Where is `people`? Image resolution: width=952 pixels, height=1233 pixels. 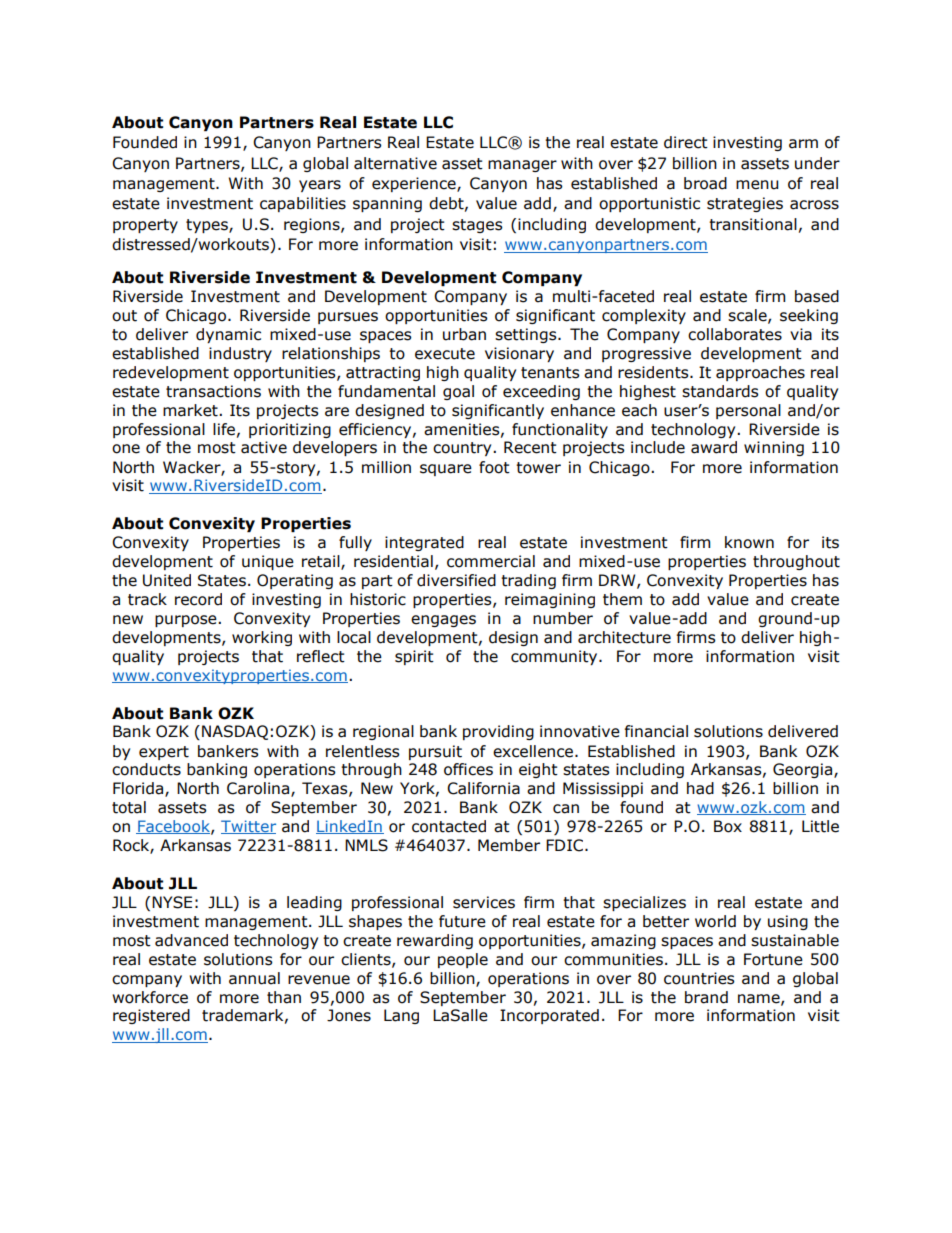
people is located at coordinates (463, 960).
